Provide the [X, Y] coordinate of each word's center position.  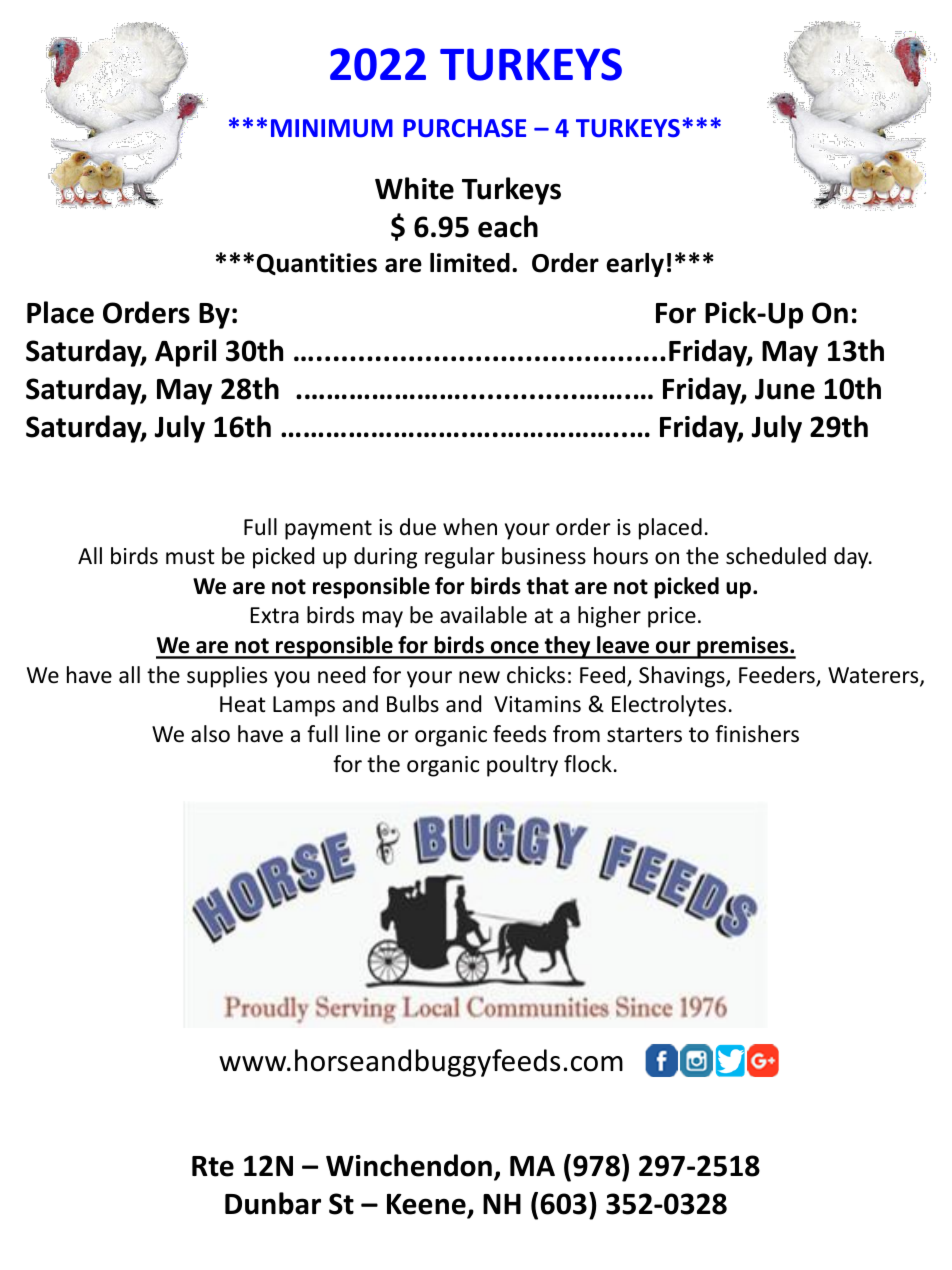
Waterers [874, 676]
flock [588, 764]
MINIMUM [332, 128]
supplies [227, 677]
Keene [427, 1205]
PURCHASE [464, 128]
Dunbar [273, 1203]
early [635, 265]
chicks [536, 675]
